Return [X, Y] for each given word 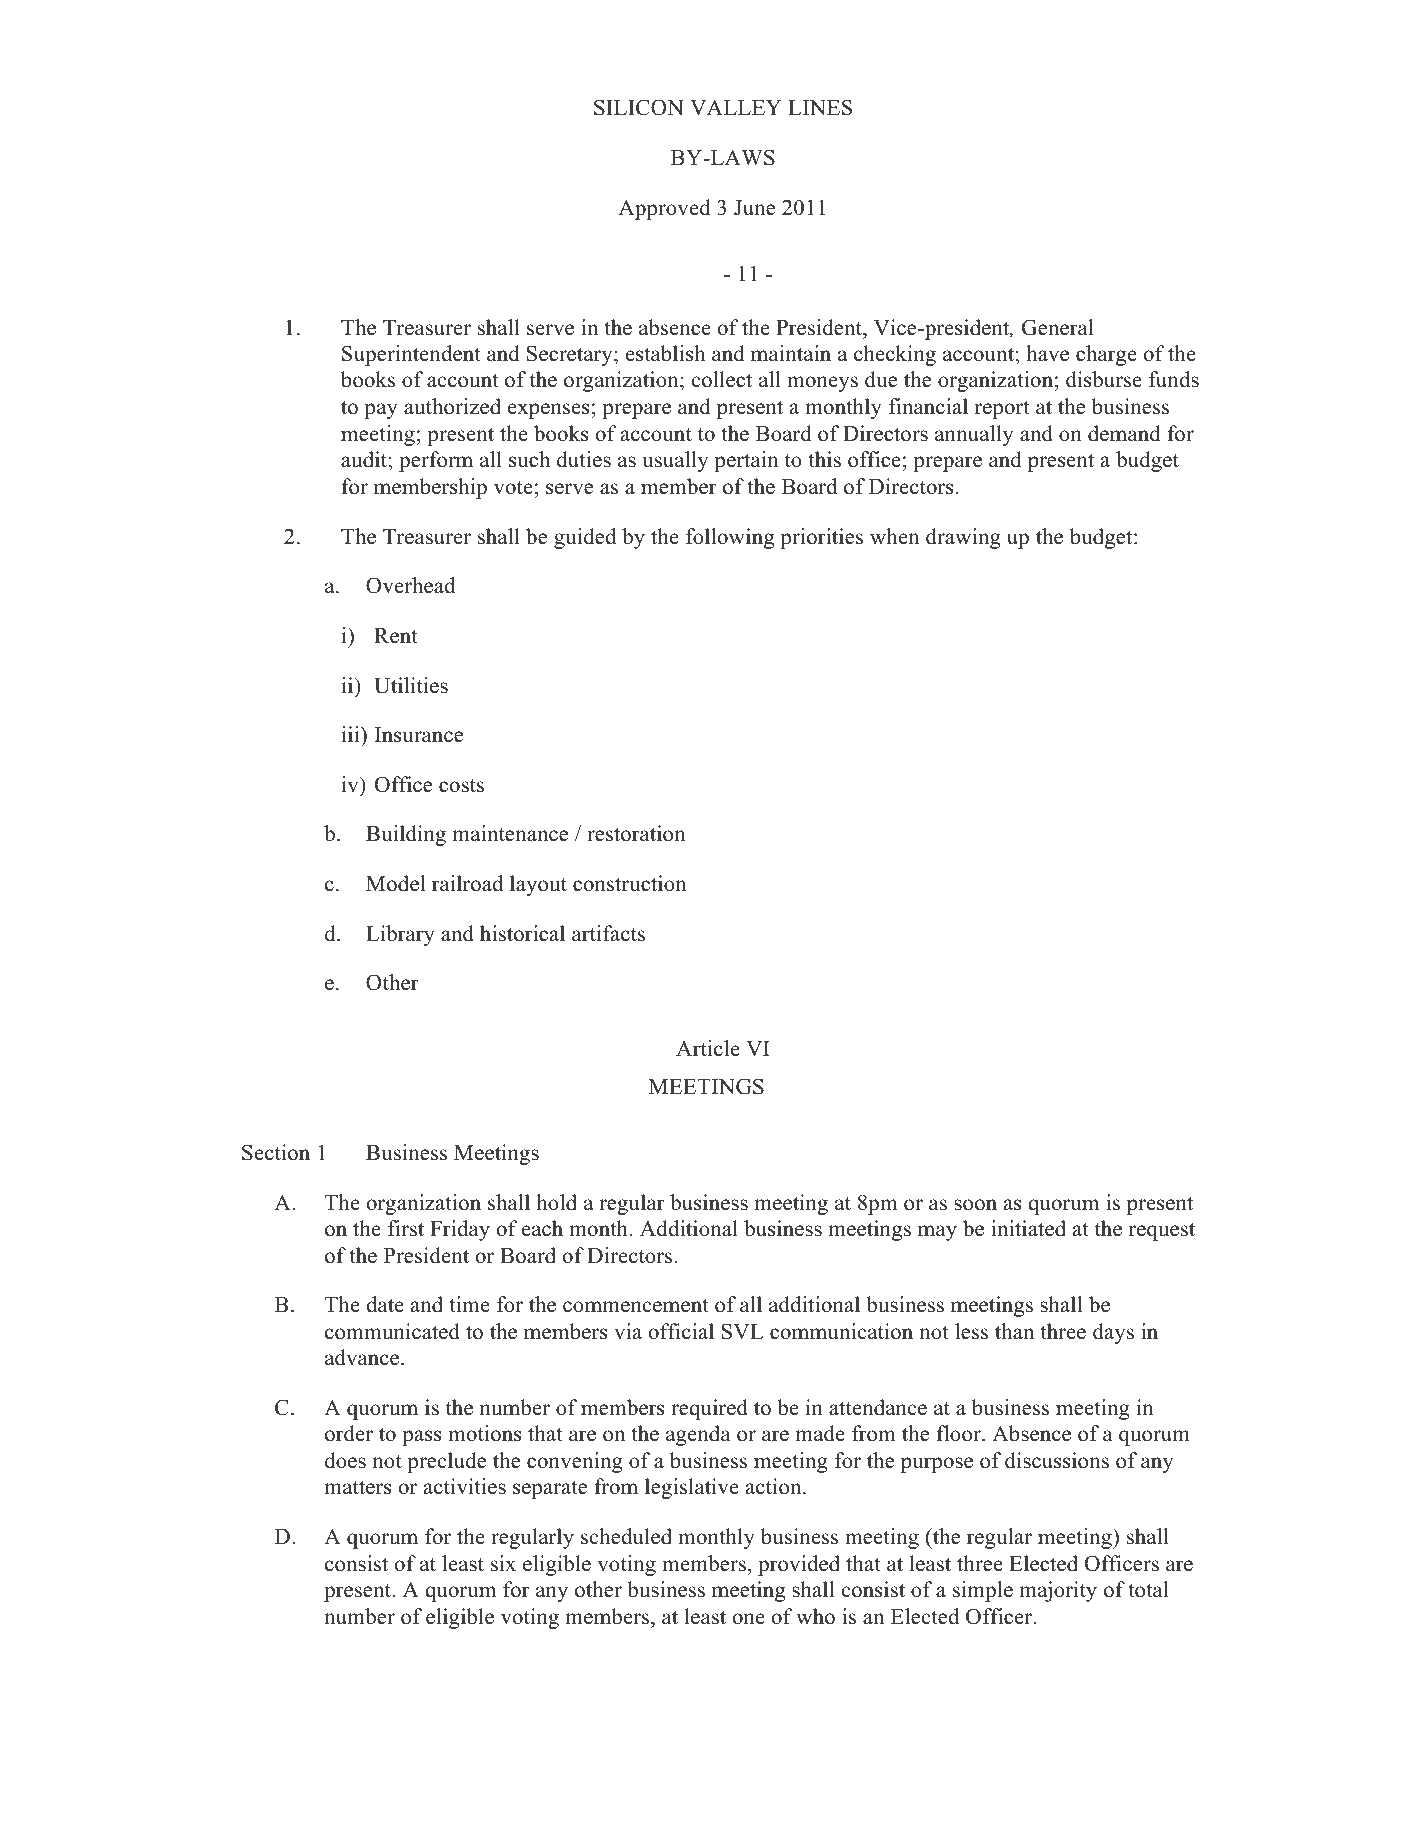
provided [799, 1565]
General [1058, 327]
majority [1058, 1591]
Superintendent [411, 355]
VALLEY [736, 107]
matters [358, 1487]
